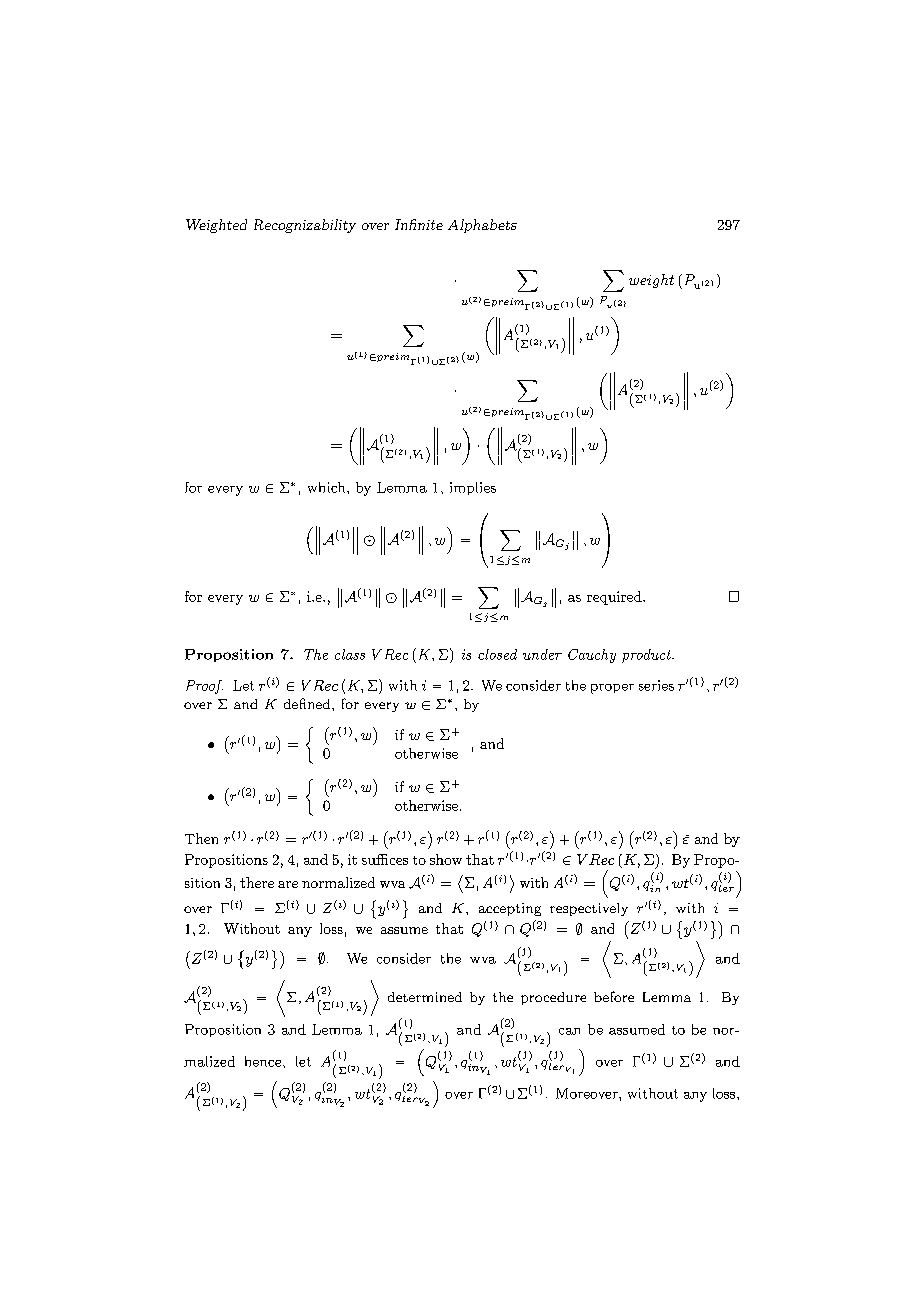 Image resolution: width=924 pixels, height=1308 pixels. What do you see at coordinates (204, 687) in the page?
I see `Proof` at bounding box center [204, 687].
